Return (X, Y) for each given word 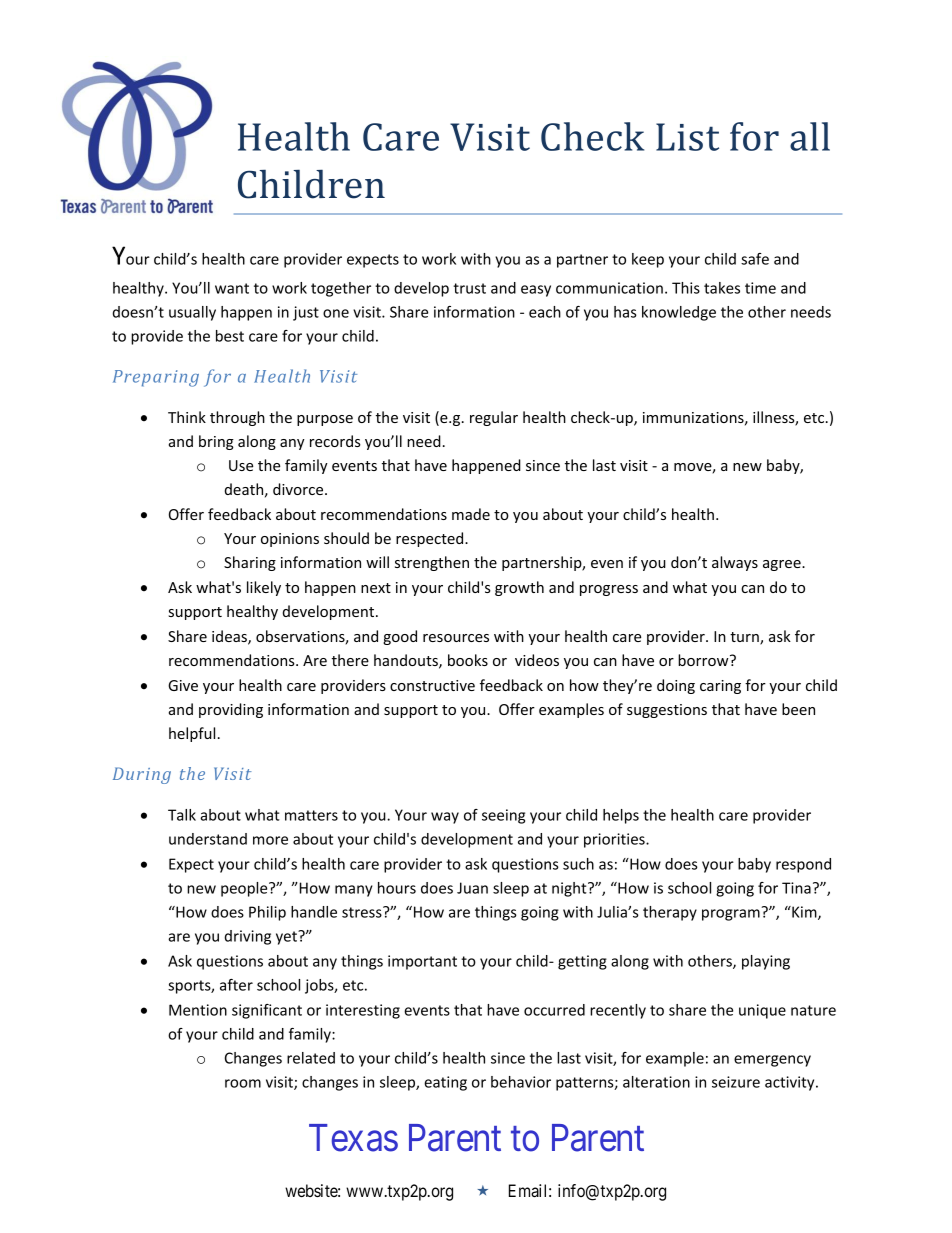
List (687, 137)
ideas (230, 637)
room (243, 1083)
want (232, 288)
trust (469, 288)
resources (456, 638)
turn (745, 638)
